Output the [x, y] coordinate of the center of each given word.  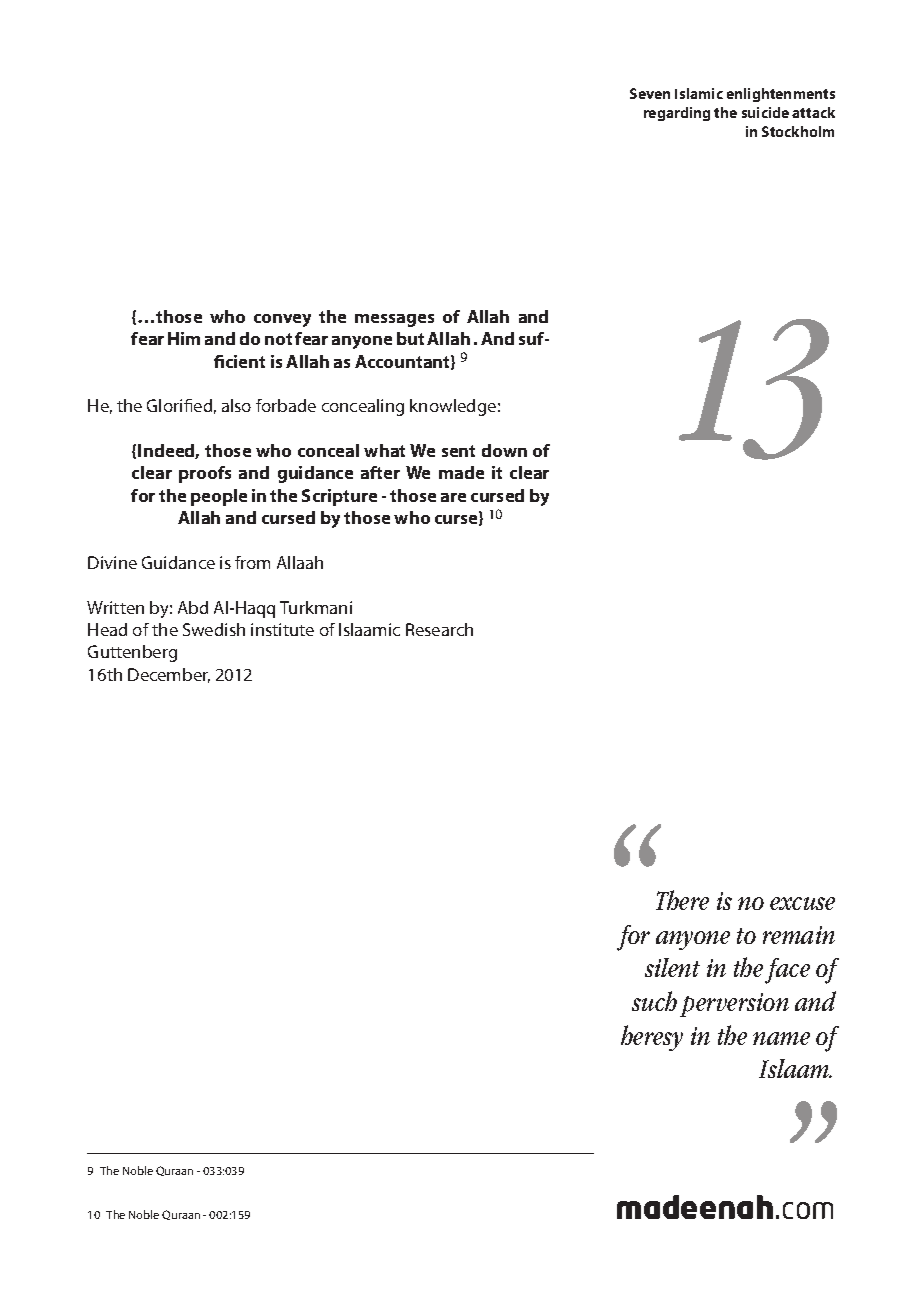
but [410, 338]
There [682, 900]
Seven [650, 93]
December [169, 675]
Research [439, 629]
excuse [802, 903]
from [252, 562]
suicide [765, 112]
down [504, 450]
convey [282, 320]
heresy [652, 1038]
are [453, 497]
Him [184, 338]
